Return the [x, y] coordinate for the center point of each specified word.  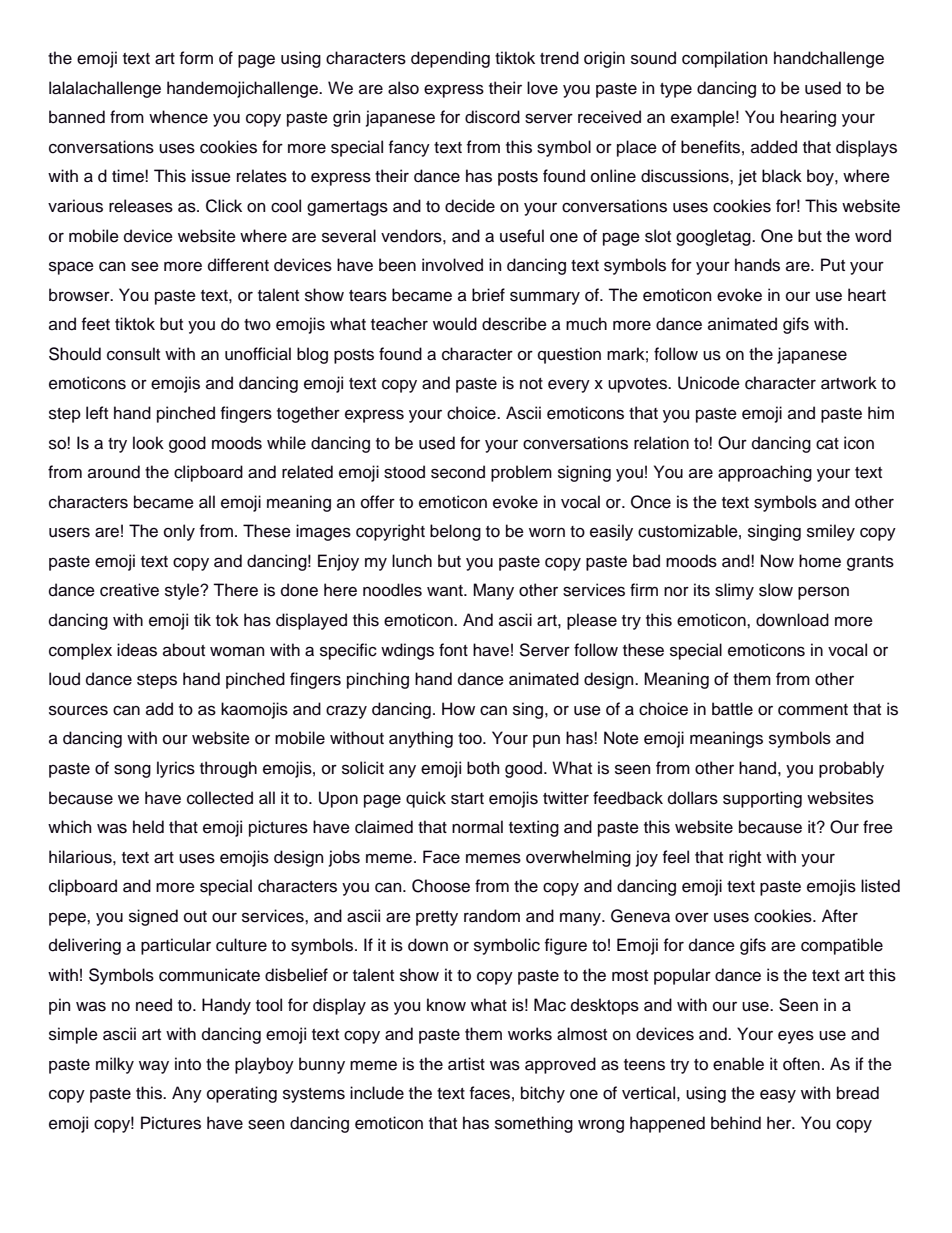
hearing [808, 118]
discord [492, 117]
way [154, 1067]
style [183, 591]
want [446, 590]
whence [178, 117]
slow [776, 590]
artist [466, 1064]
